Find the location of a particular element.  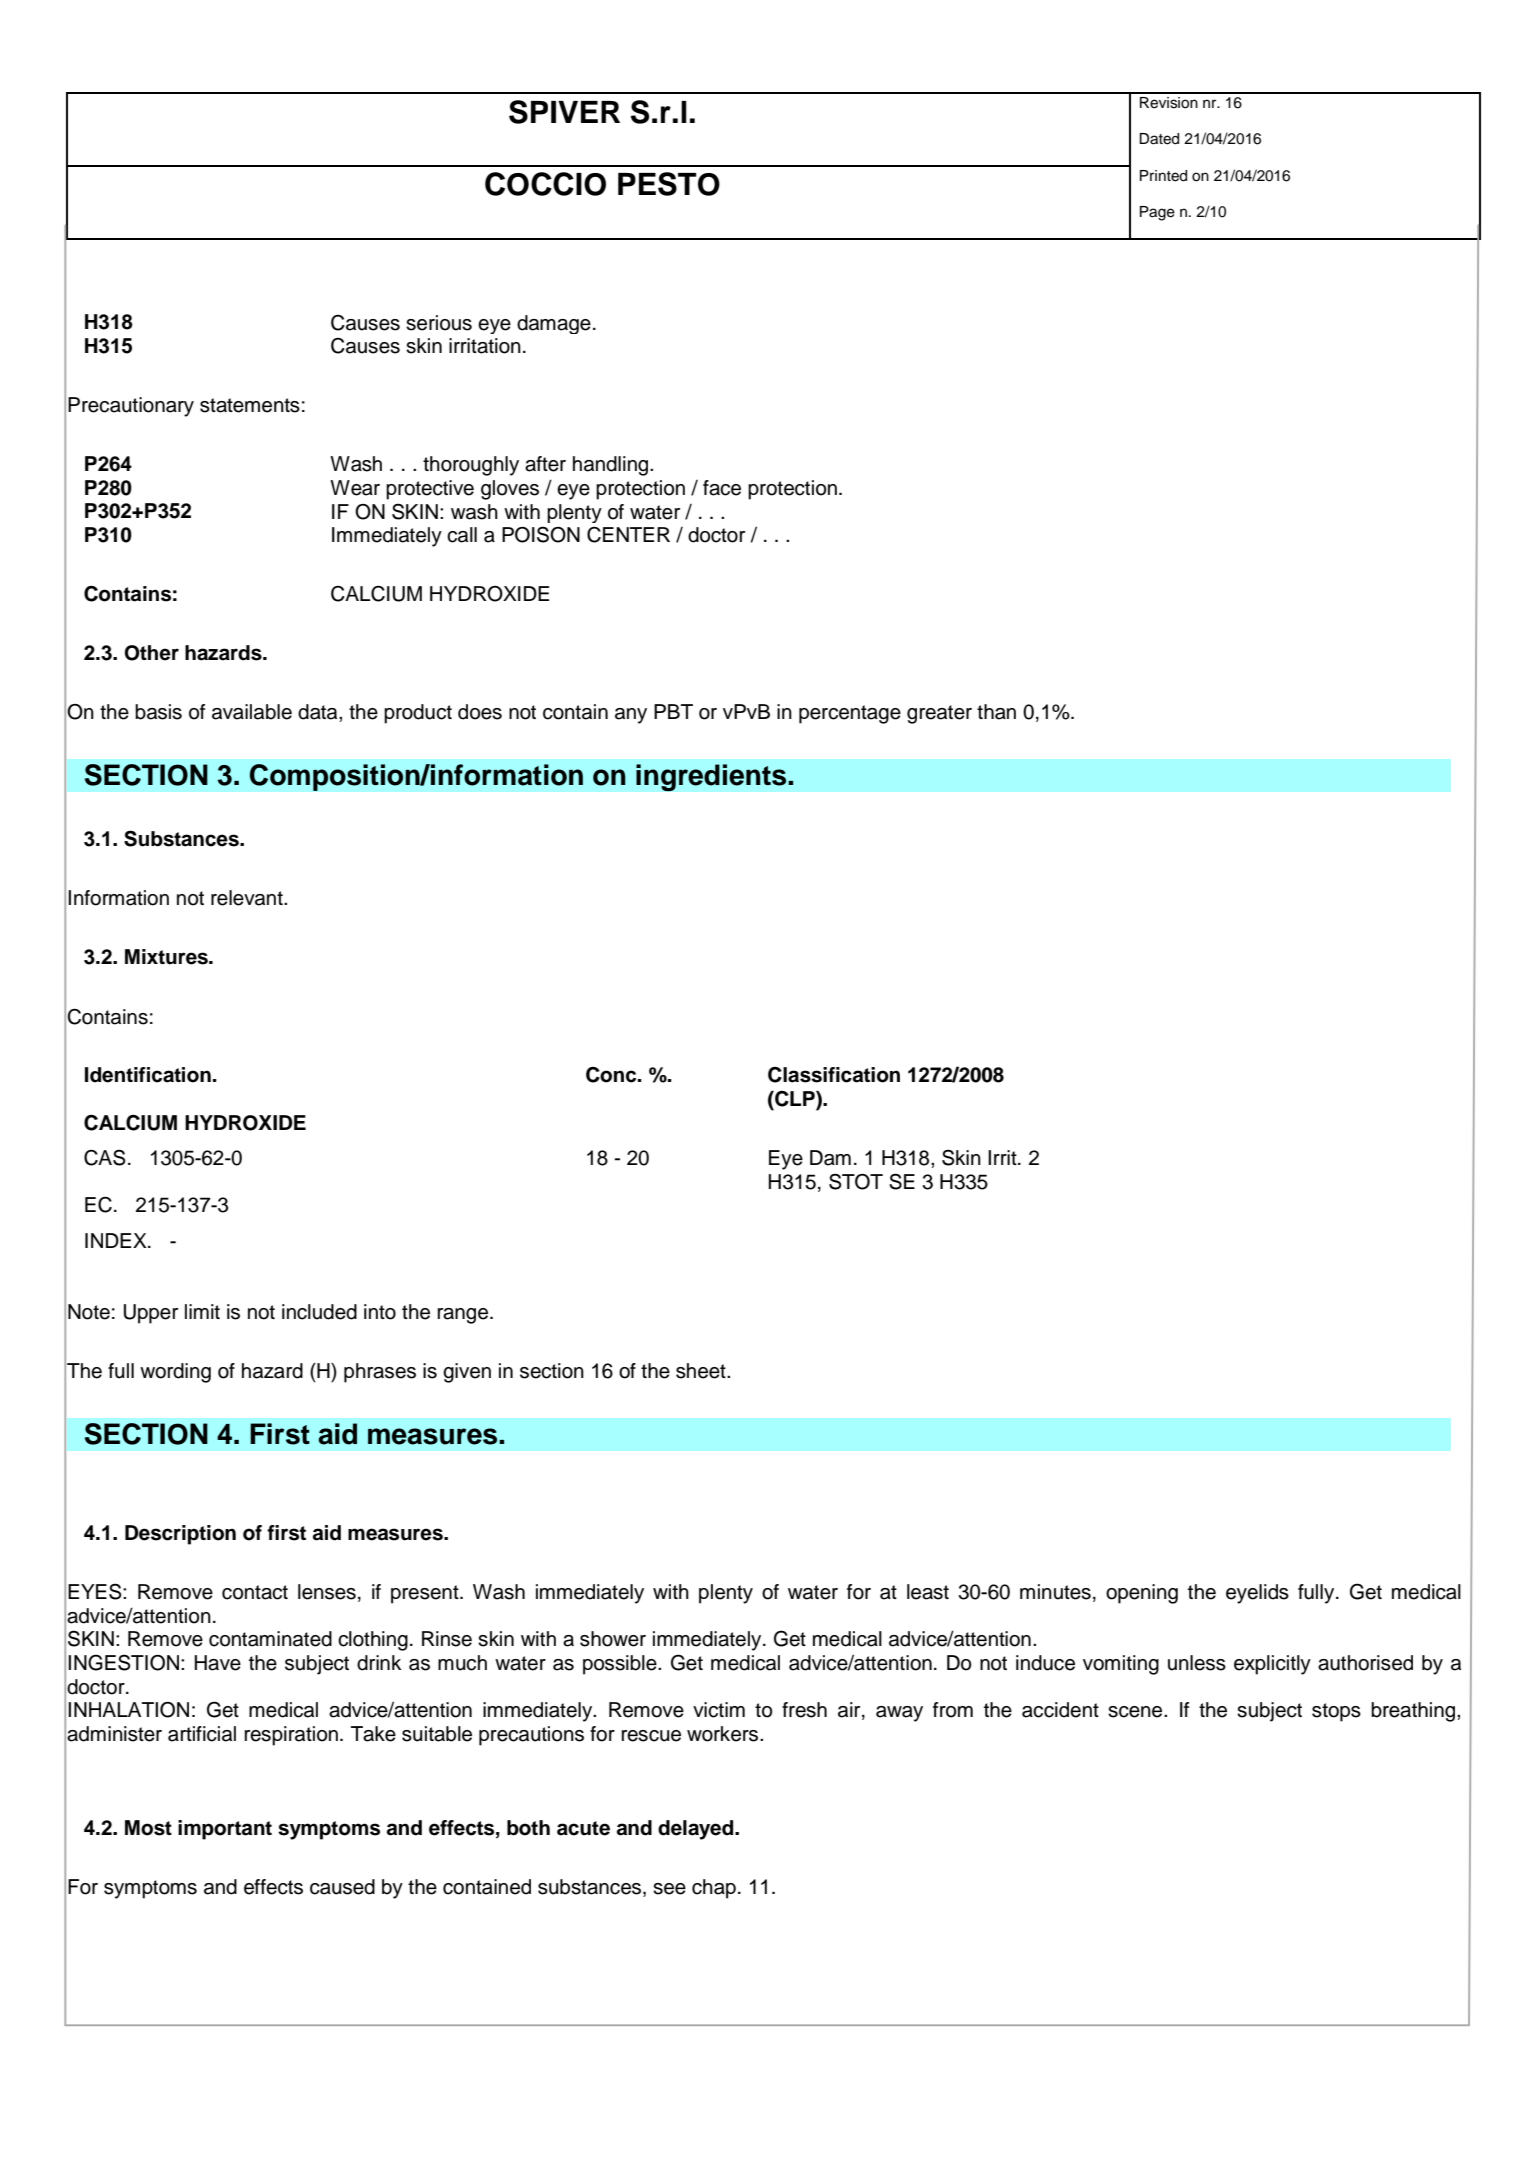

CLP is located at coordinates (795, 1100).
